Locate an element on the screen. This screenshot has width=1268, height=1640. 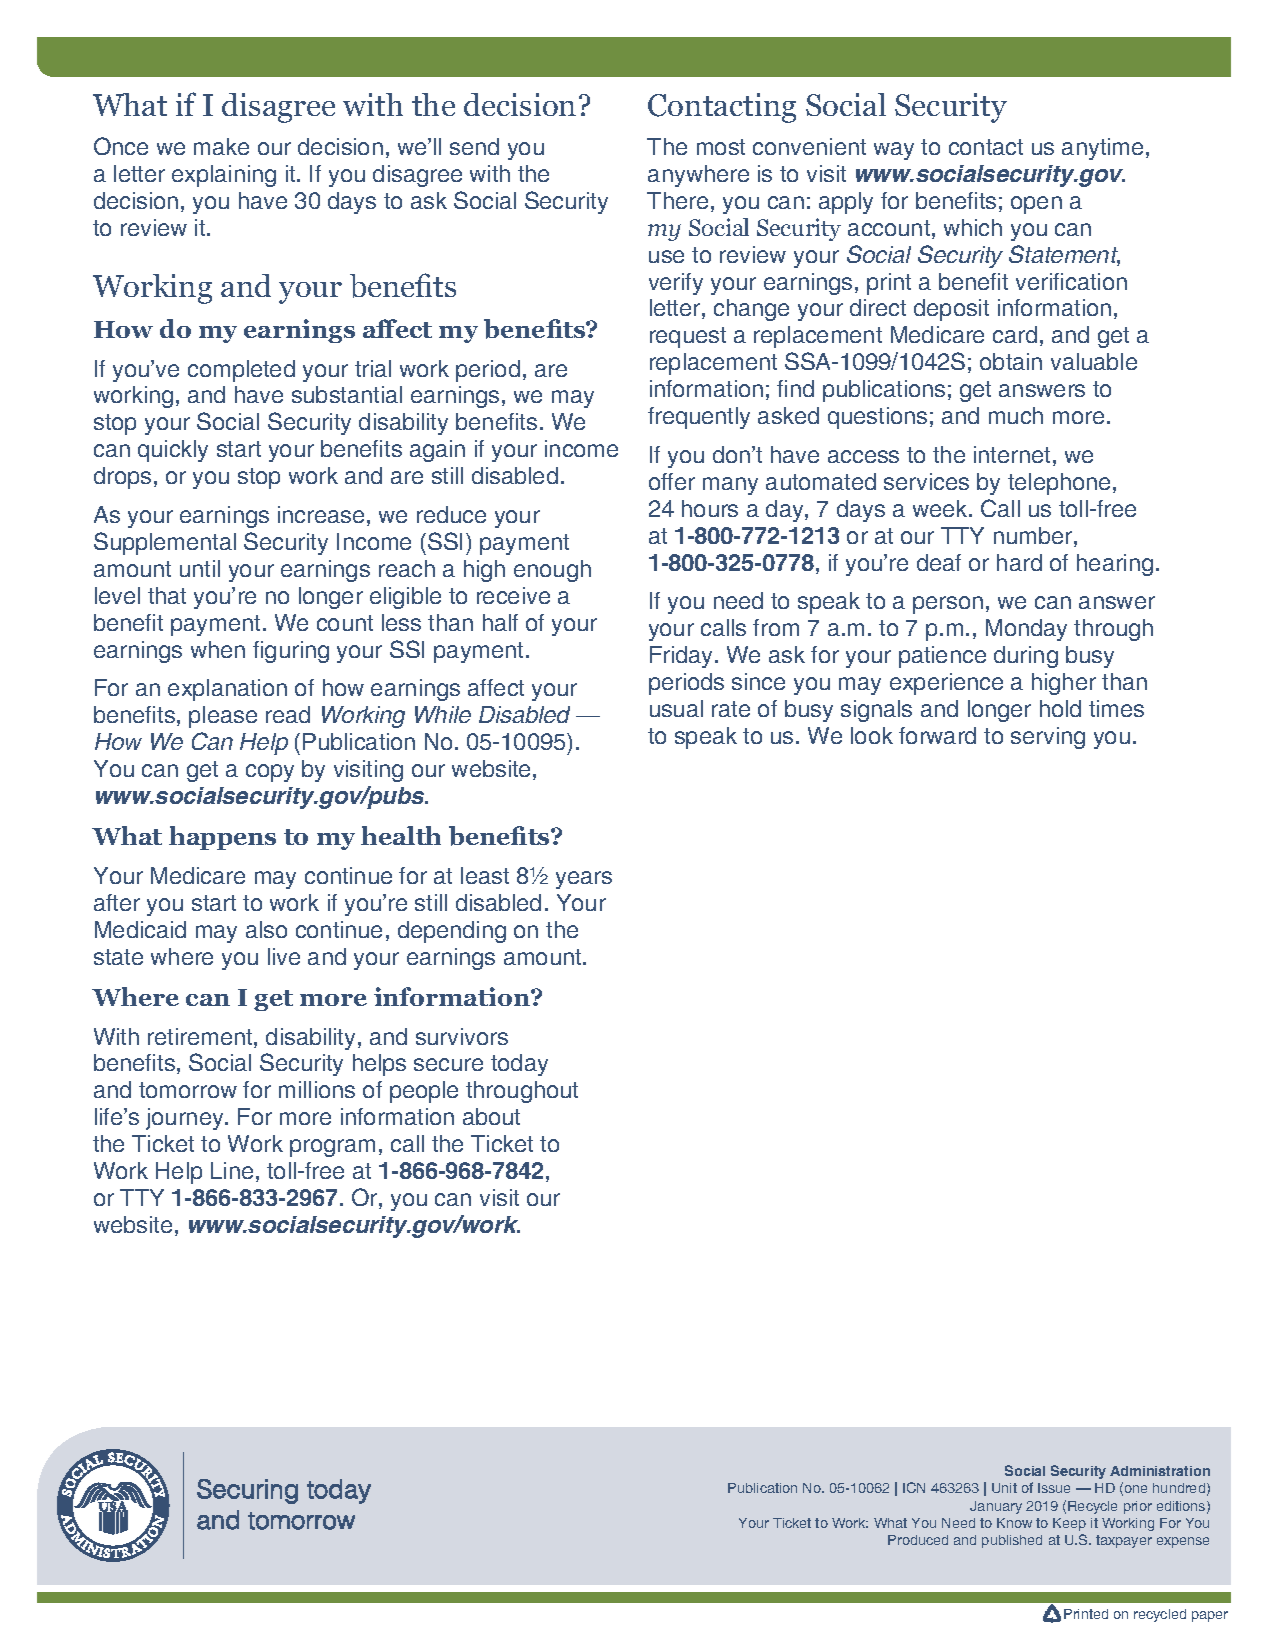
taxpayer is located at coordinates (1124, 1541).
